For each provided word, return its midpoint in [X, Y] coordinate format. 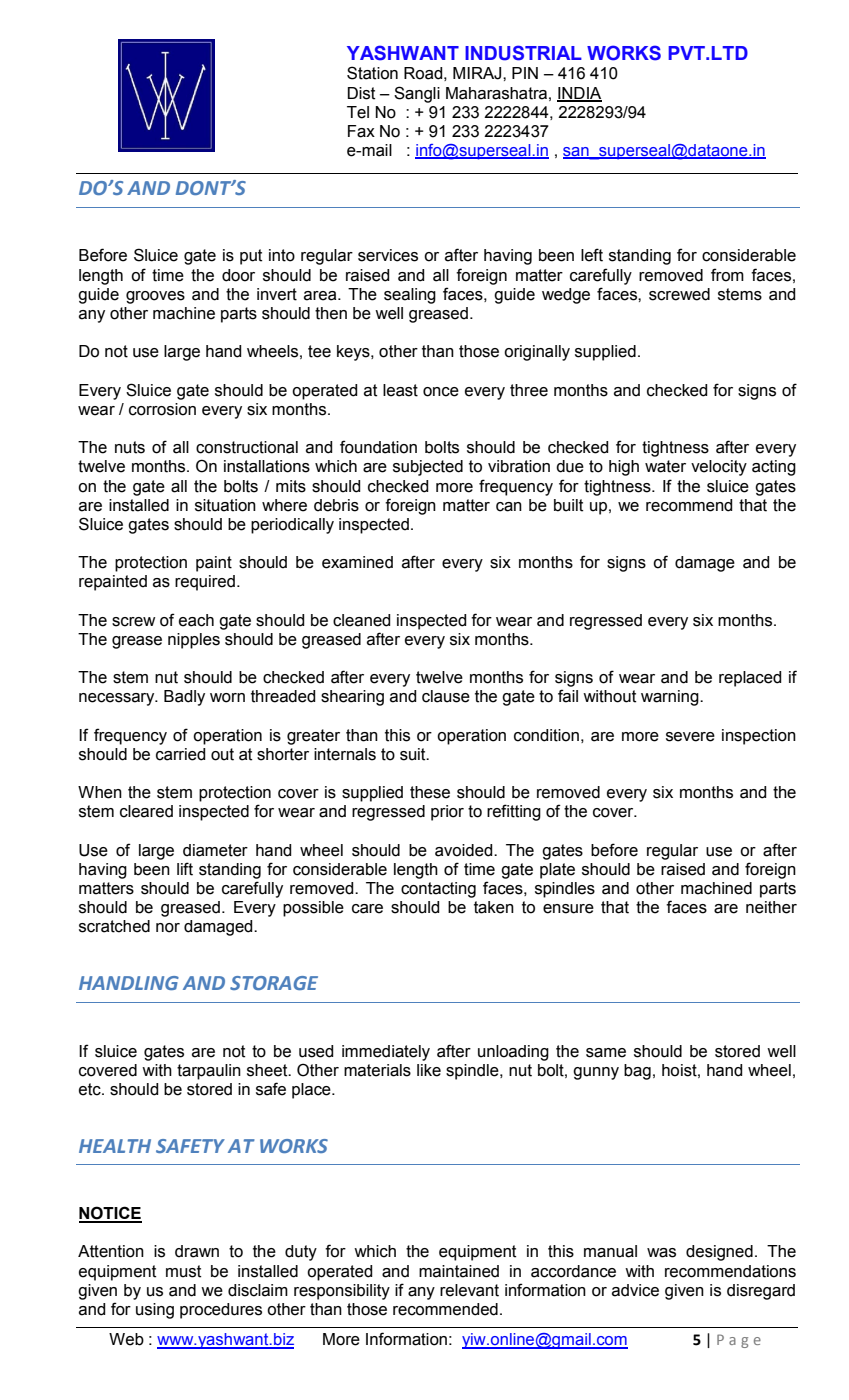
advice [635, 1290]
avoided [465, 850]
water [665, 466]
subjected [428, 468]
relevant [469, 1290]
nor [168, 928]
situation [225, 505]
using [155, 1311]
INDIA [579, 94]
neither [771, 907]
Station [372, 73]
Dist [361, 93]
